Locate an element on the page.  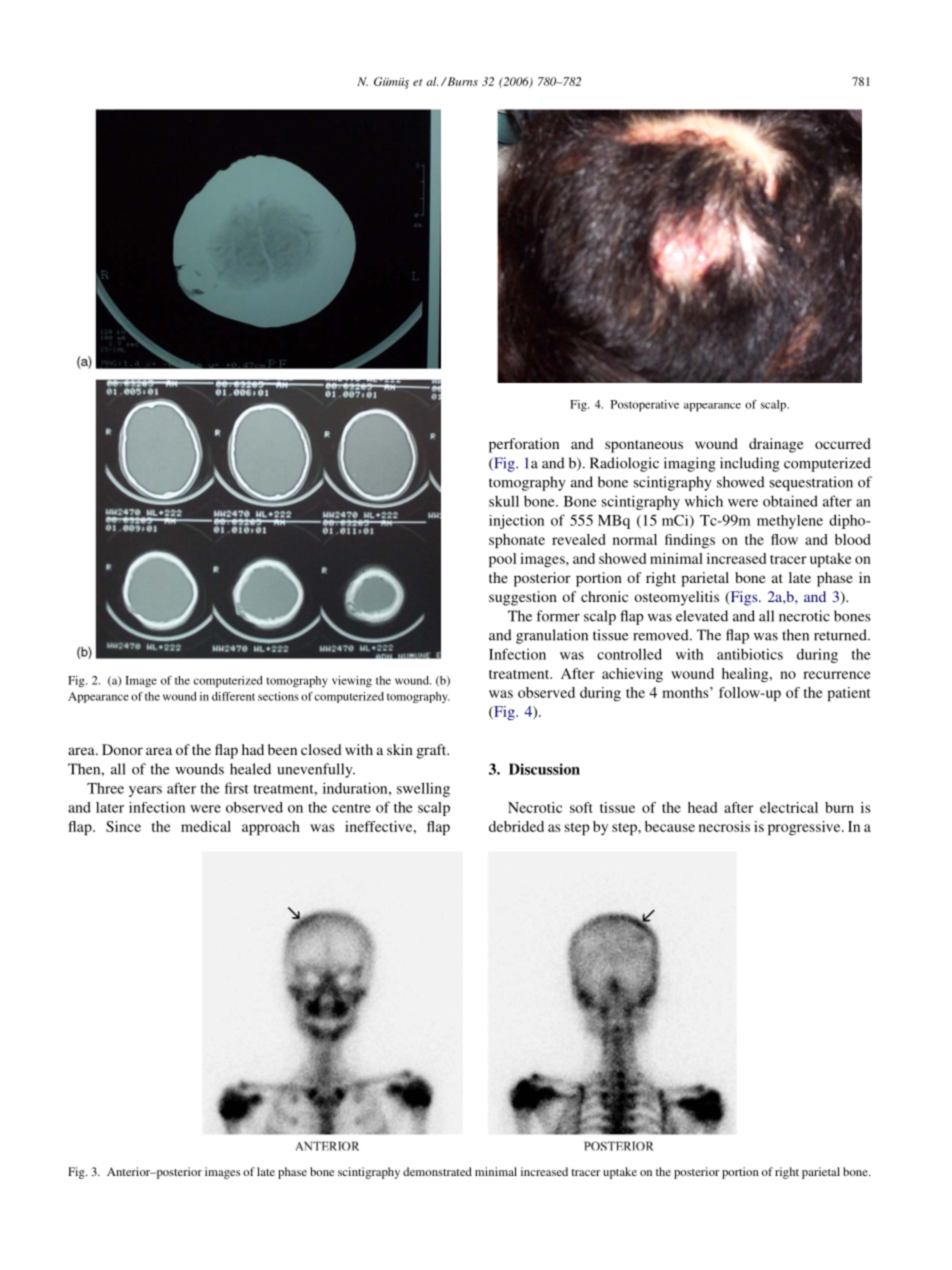
medical is located at coordinates (206, 826).
